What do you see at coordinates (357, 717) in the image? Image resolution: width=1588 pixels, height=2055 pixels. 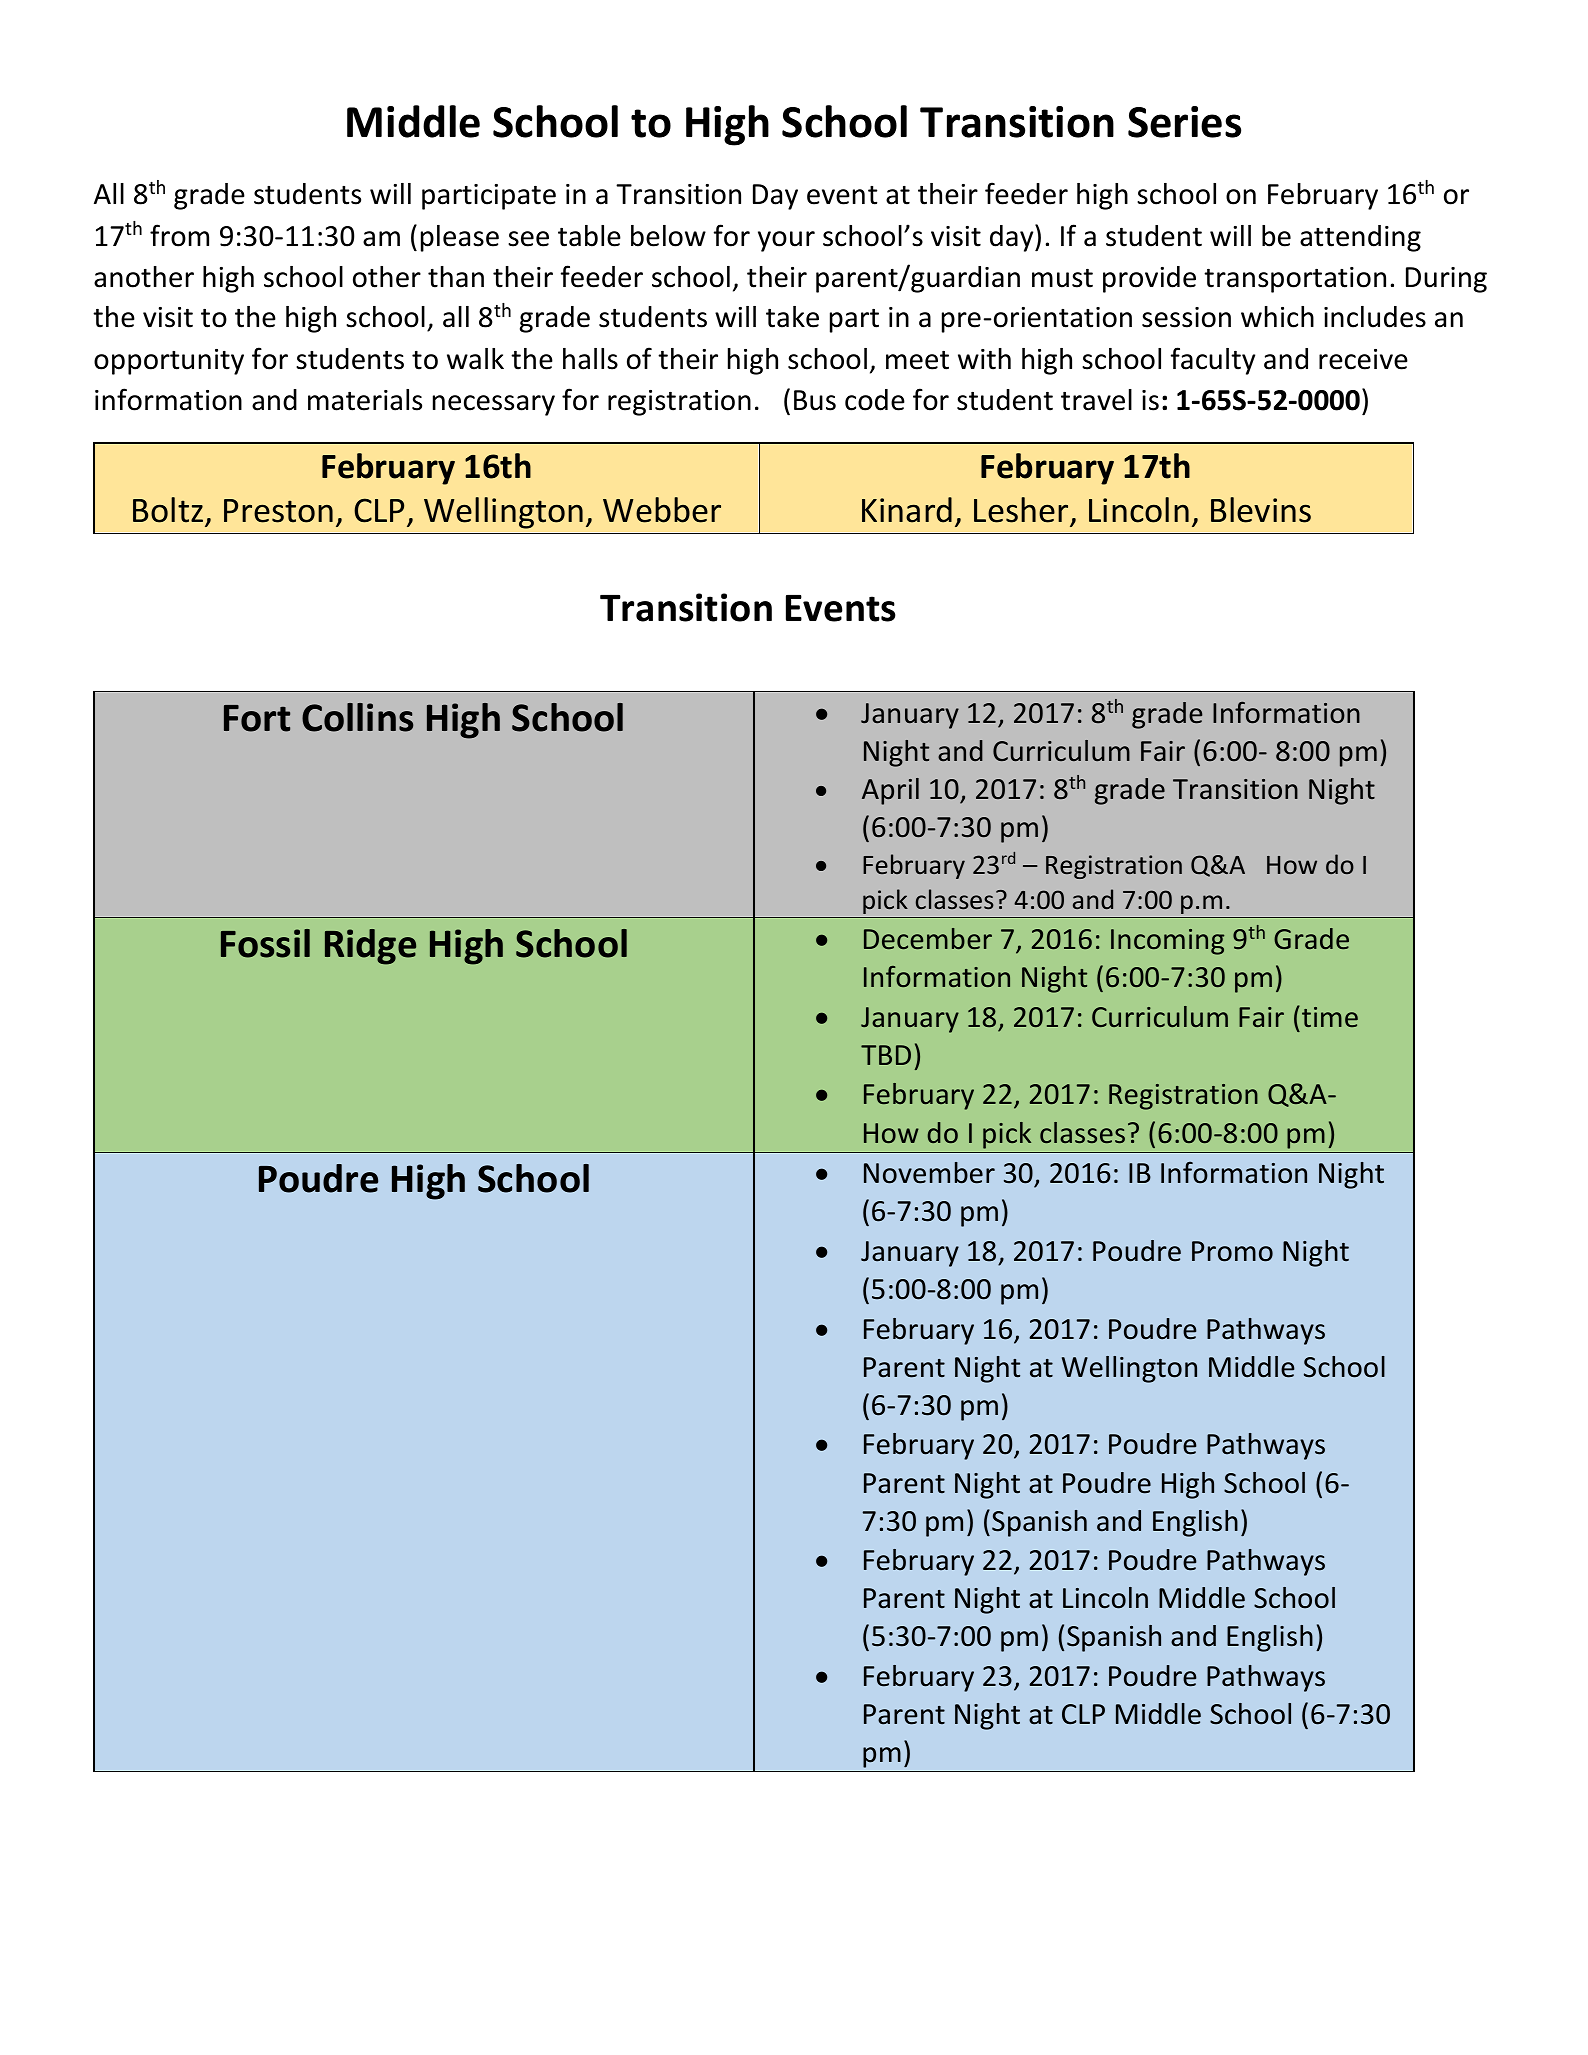 I see `Collins` at bounding box center [357, 717].
